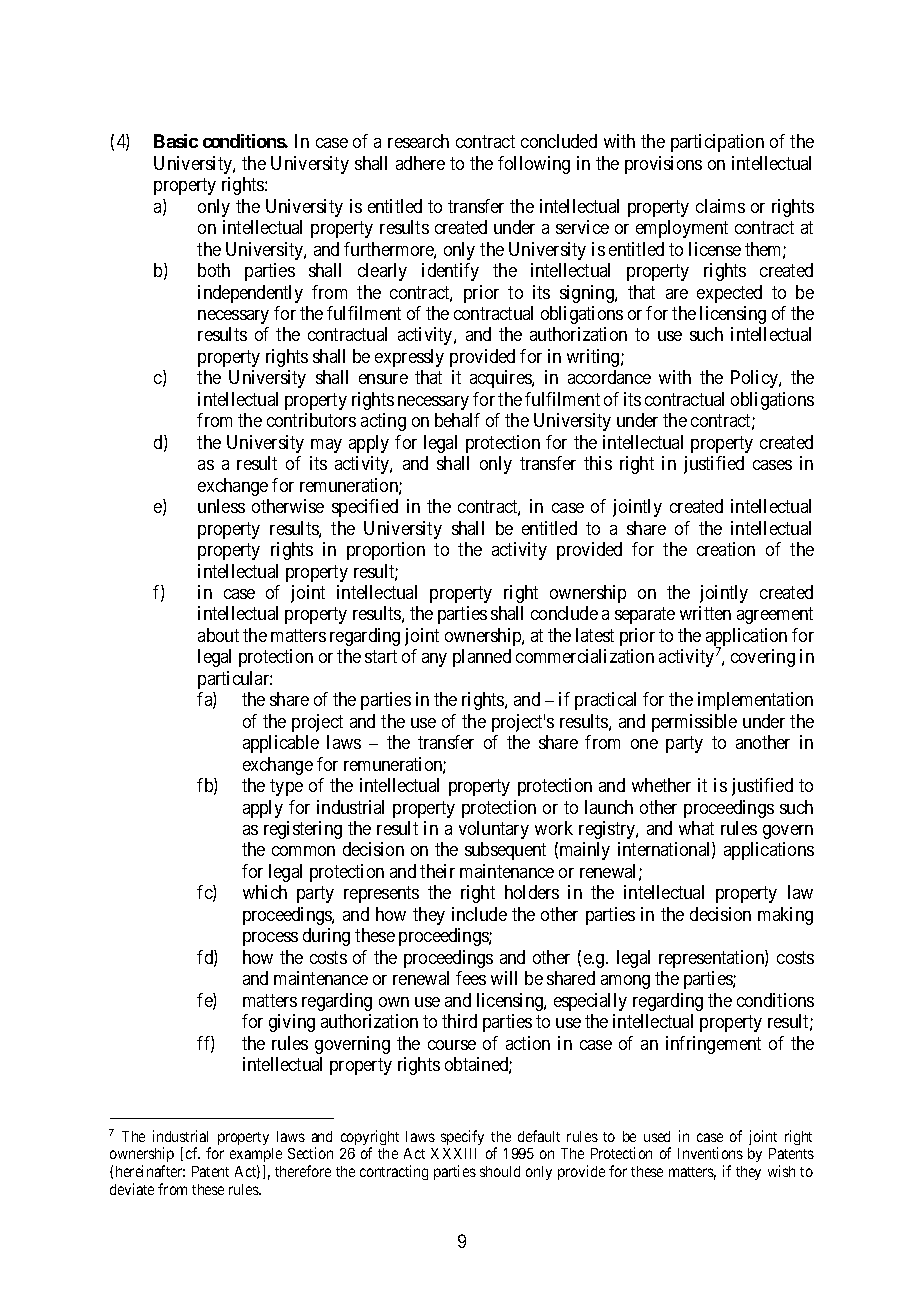 This image has width=924, height=1309. Describe the element at coordinates (482, 658) in the image. I see `planned` at that location.
